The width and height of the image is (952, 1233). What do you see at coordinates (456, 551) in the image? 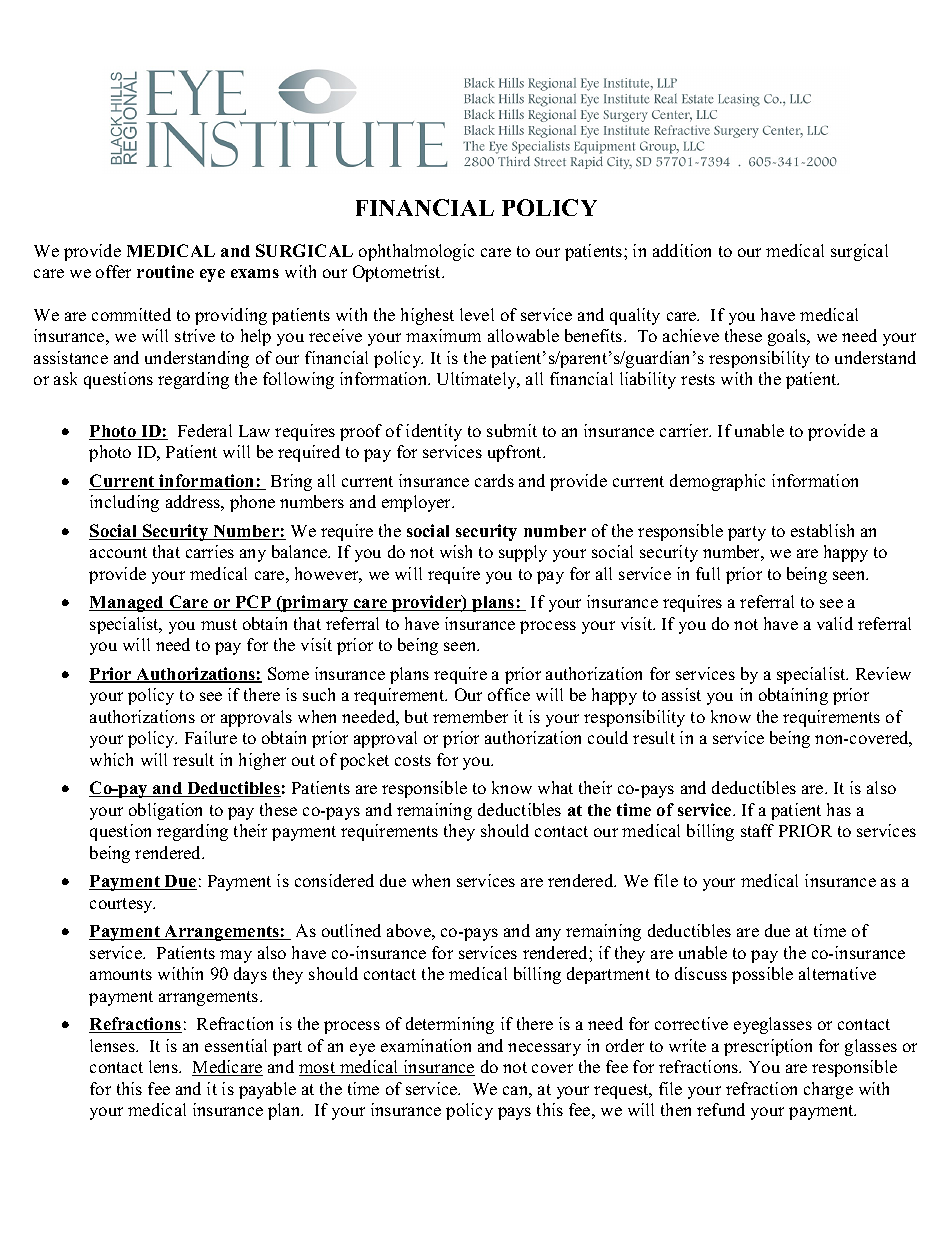
I see `wish` at bounding box center [456, 551].
